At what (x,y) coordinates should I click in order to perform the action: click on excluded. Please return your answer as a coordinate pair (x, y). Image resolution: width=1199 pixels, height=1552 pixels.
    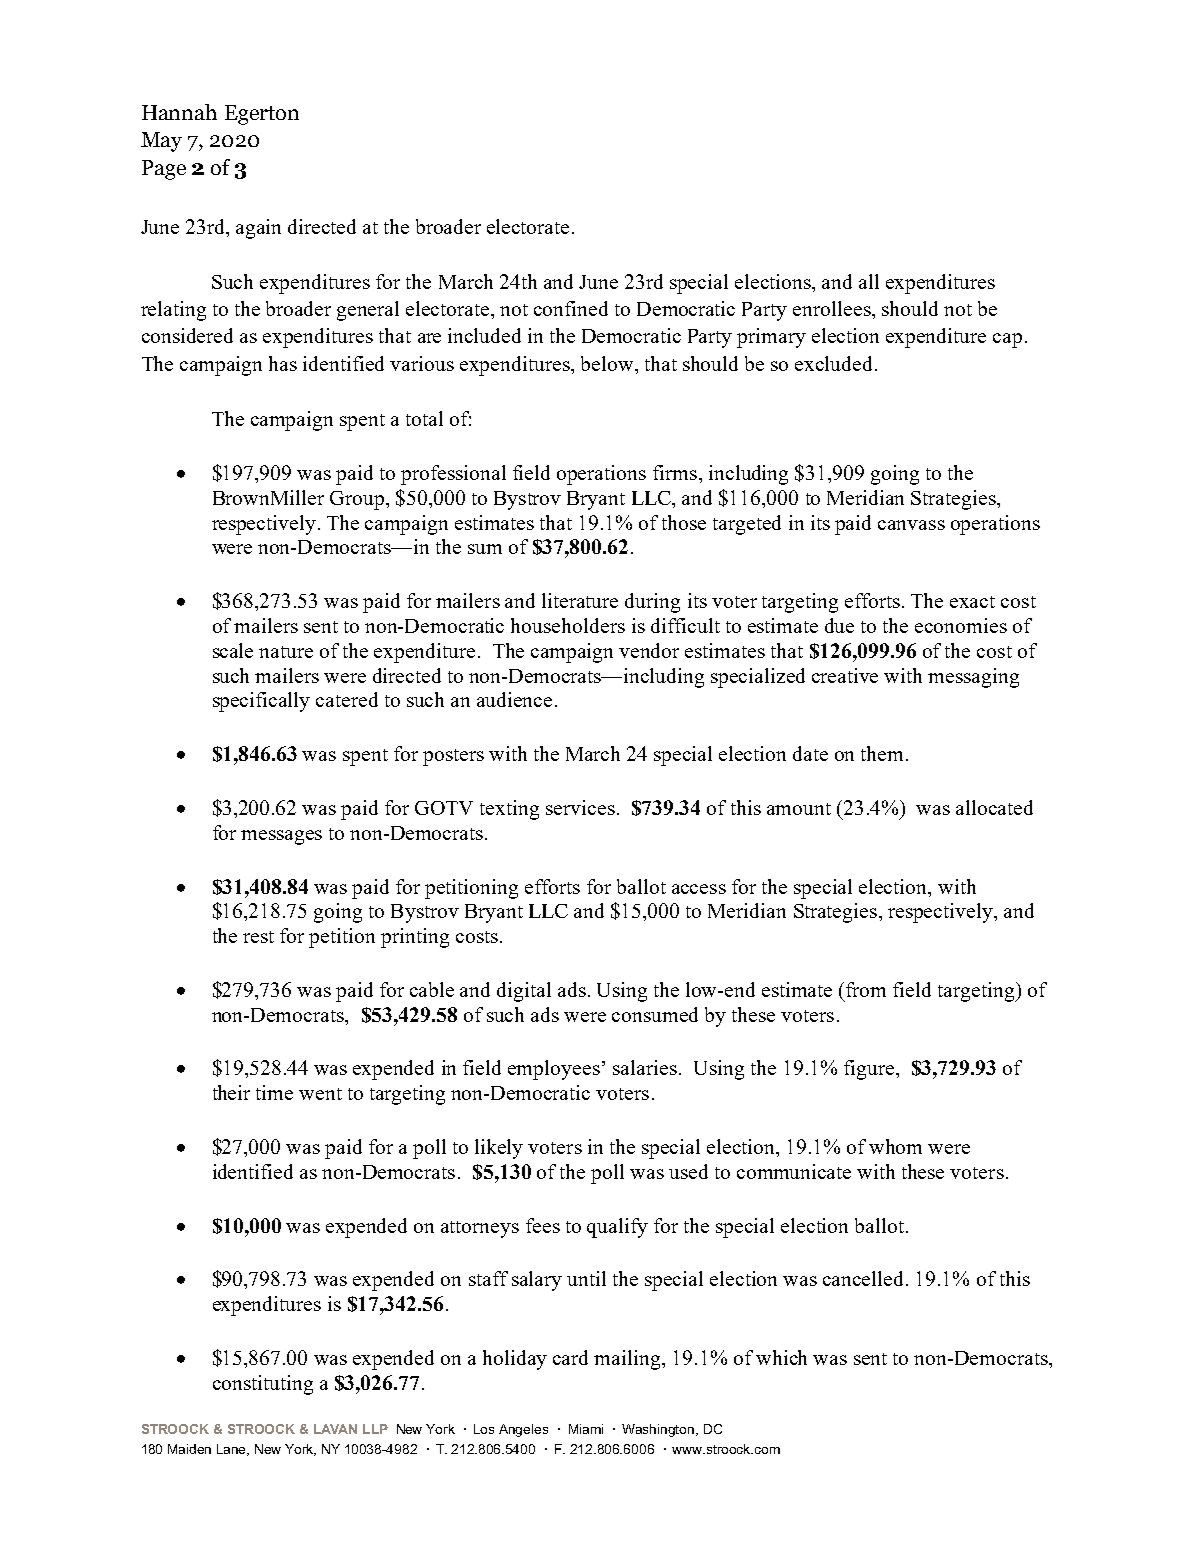
    Looking at the image, I should click on (833, 363).
